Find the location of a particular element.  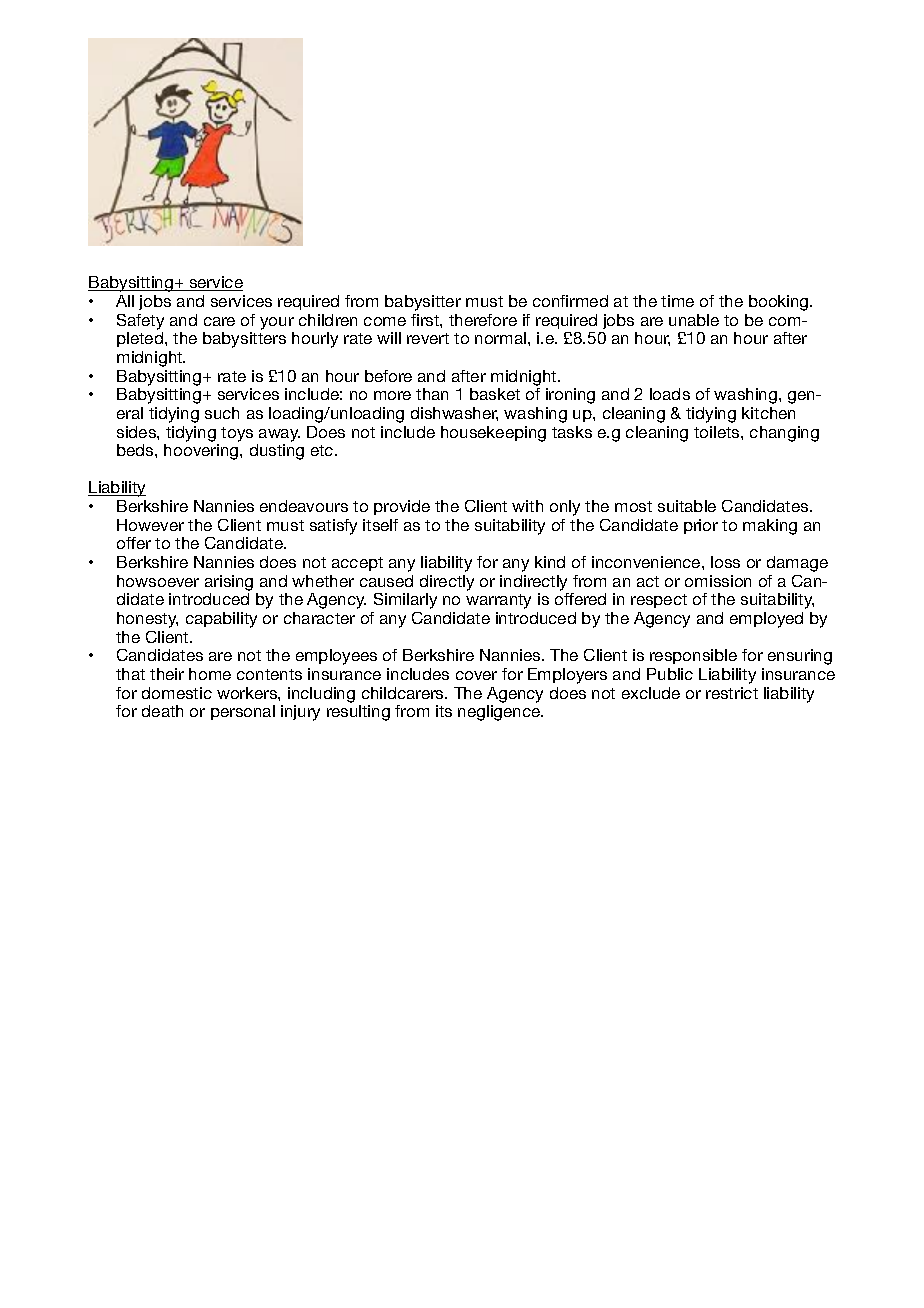

Safety is located at coordinates (140, 322).
